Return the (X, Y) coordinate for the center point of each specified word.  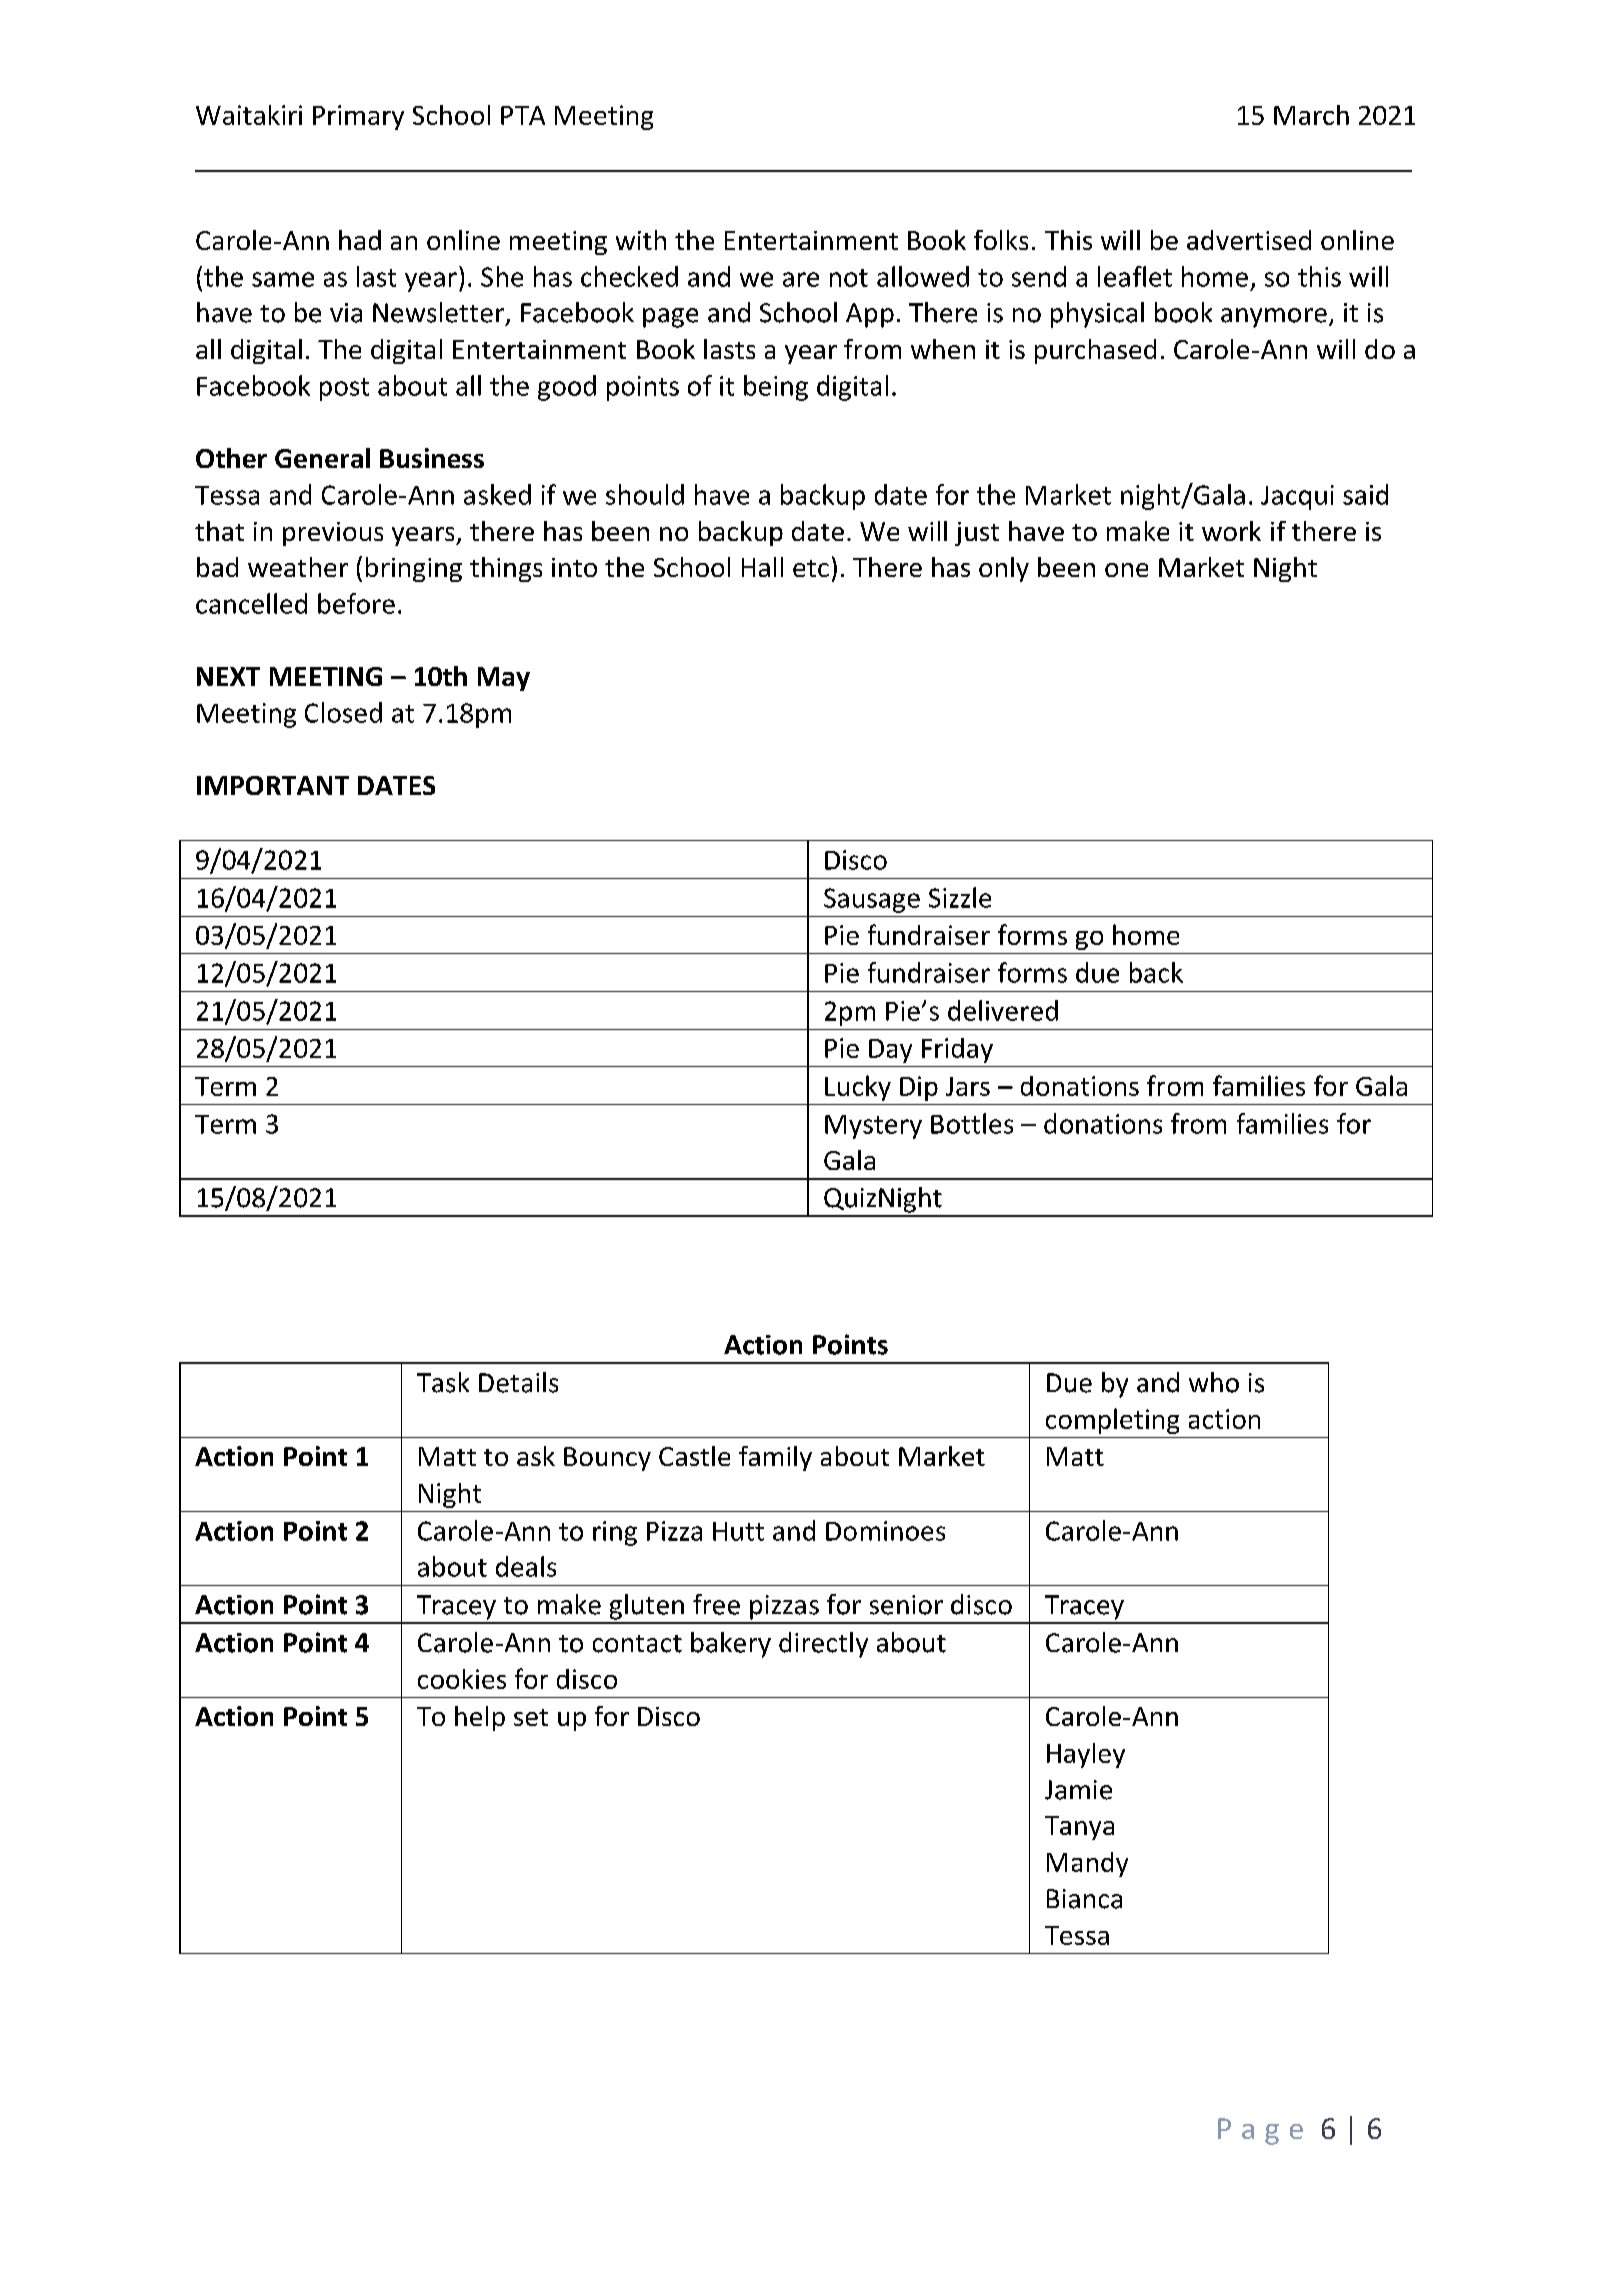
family (775, 1458)
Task (443, 1382)
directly (823, 1645)
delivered (1003, 1010)
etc (811, 568)
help (480, 1718)
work (1231, 531)
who (1214, 1382)
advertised (1249, 240)
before (356, 603)
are (801, 279)
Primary (358, 117)
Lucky (858, 1088)
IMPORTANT (273, 785)
